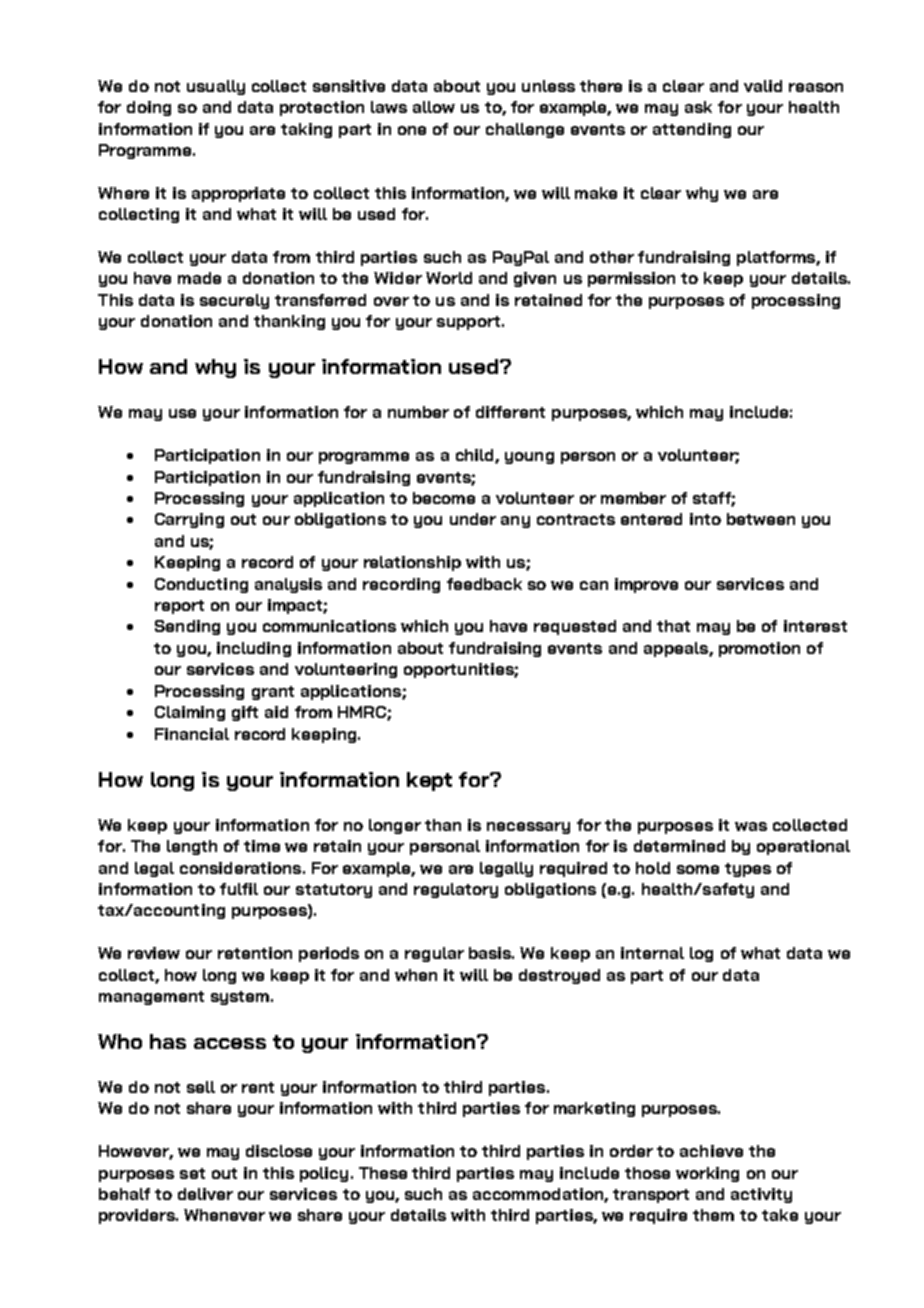 This screenshot has height=1308, width=924. Describe the element at coordinates (205, 1194) in the screenshot. I see `deliver` at that location.
